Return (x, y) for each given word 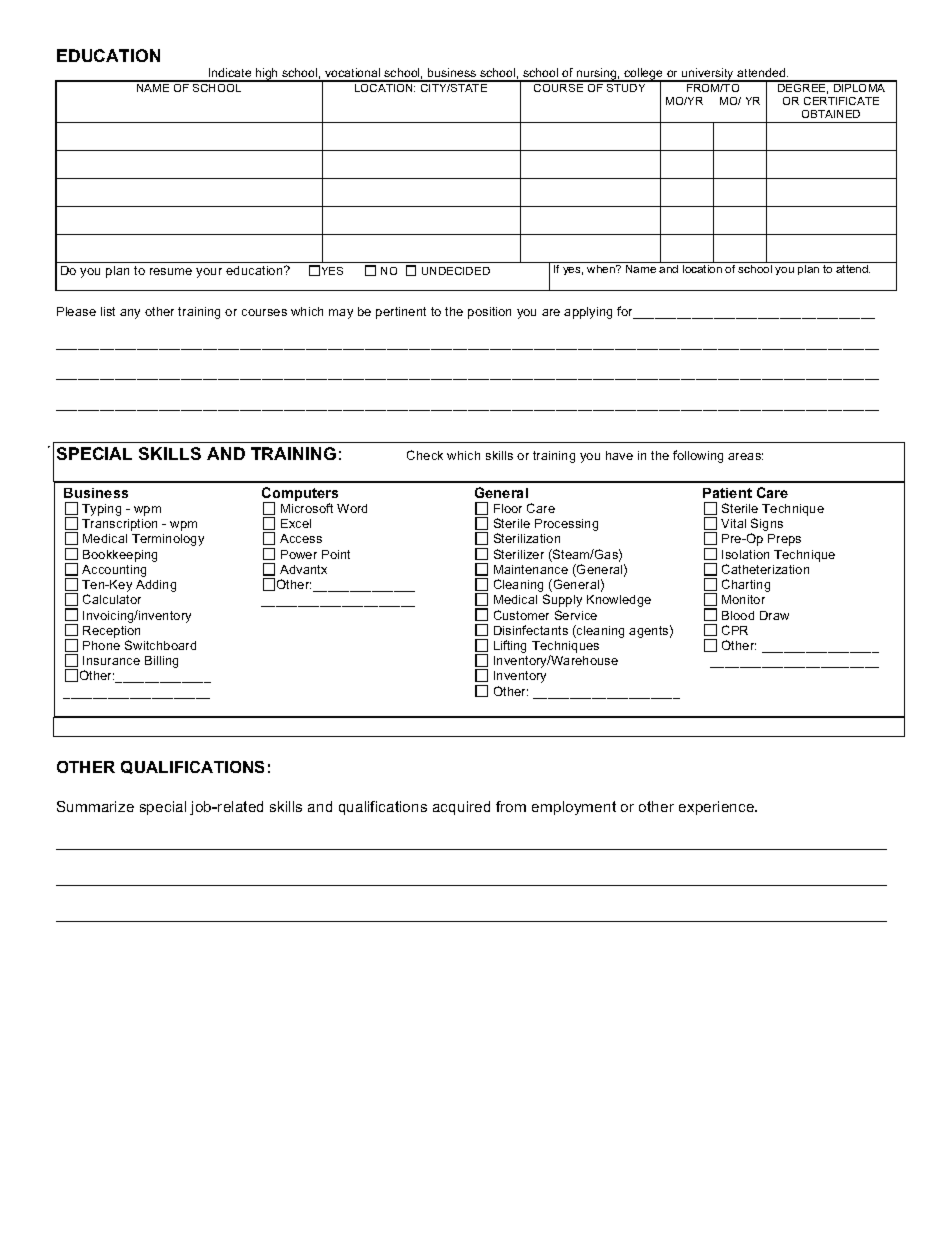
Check (425, 455)
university (708, 75)
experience (718, 808)
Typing (101, 510)
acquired (461, 808)
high (267, 75)
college (643, 75)
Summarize (95, 806)
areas (745, 456)
